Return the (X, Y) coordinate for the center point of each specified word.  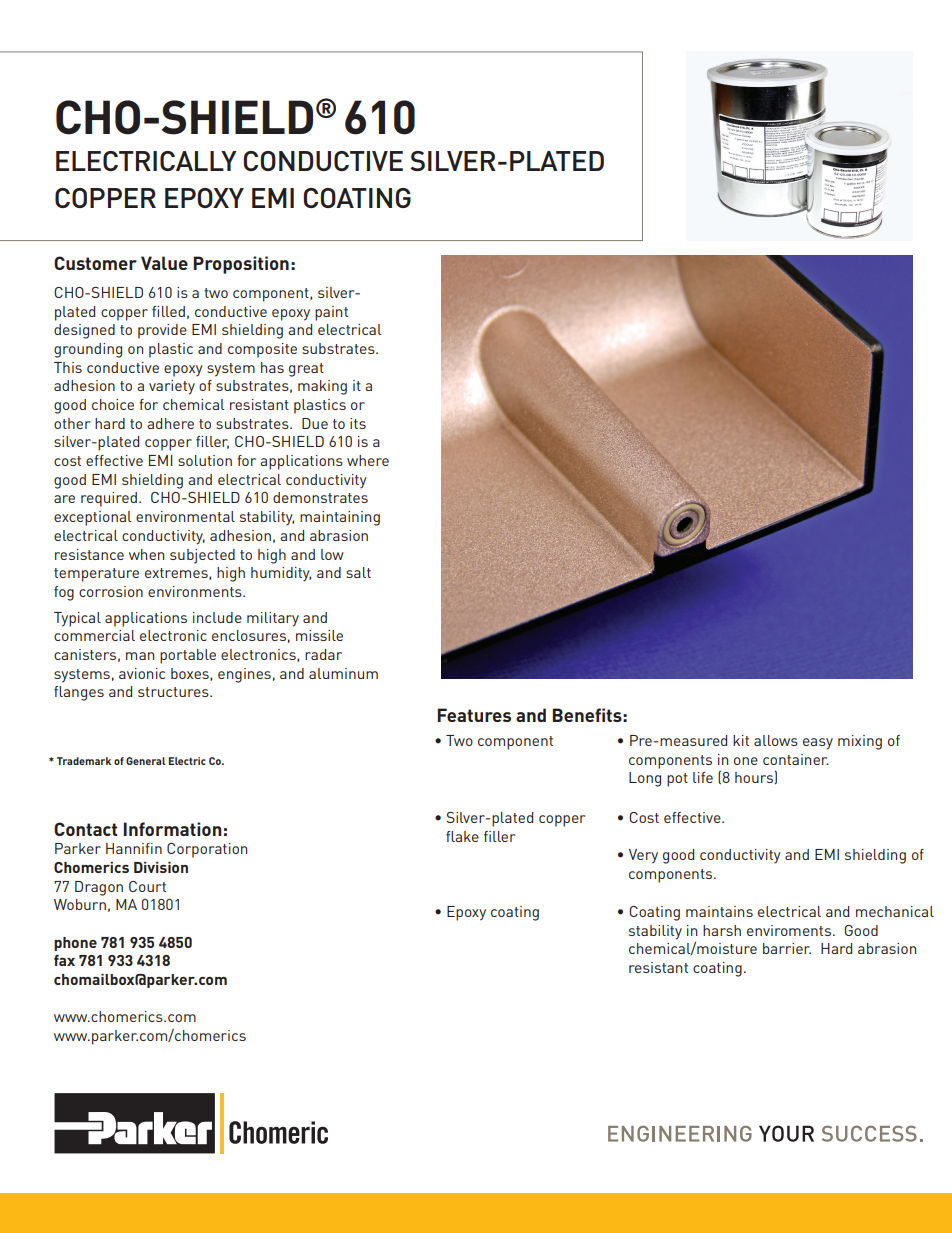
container (796, 759)
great (306, 370)
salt (358, 572)
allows (776, 740)
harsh (722, 930)
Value (164, 263)
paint (331, 313)
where (368, 460)
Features (474, 715)
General (146, 761)
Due (315, 423)
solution (205, 460)
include (217, 617)
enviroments (790, 930)
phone (75, 944)
